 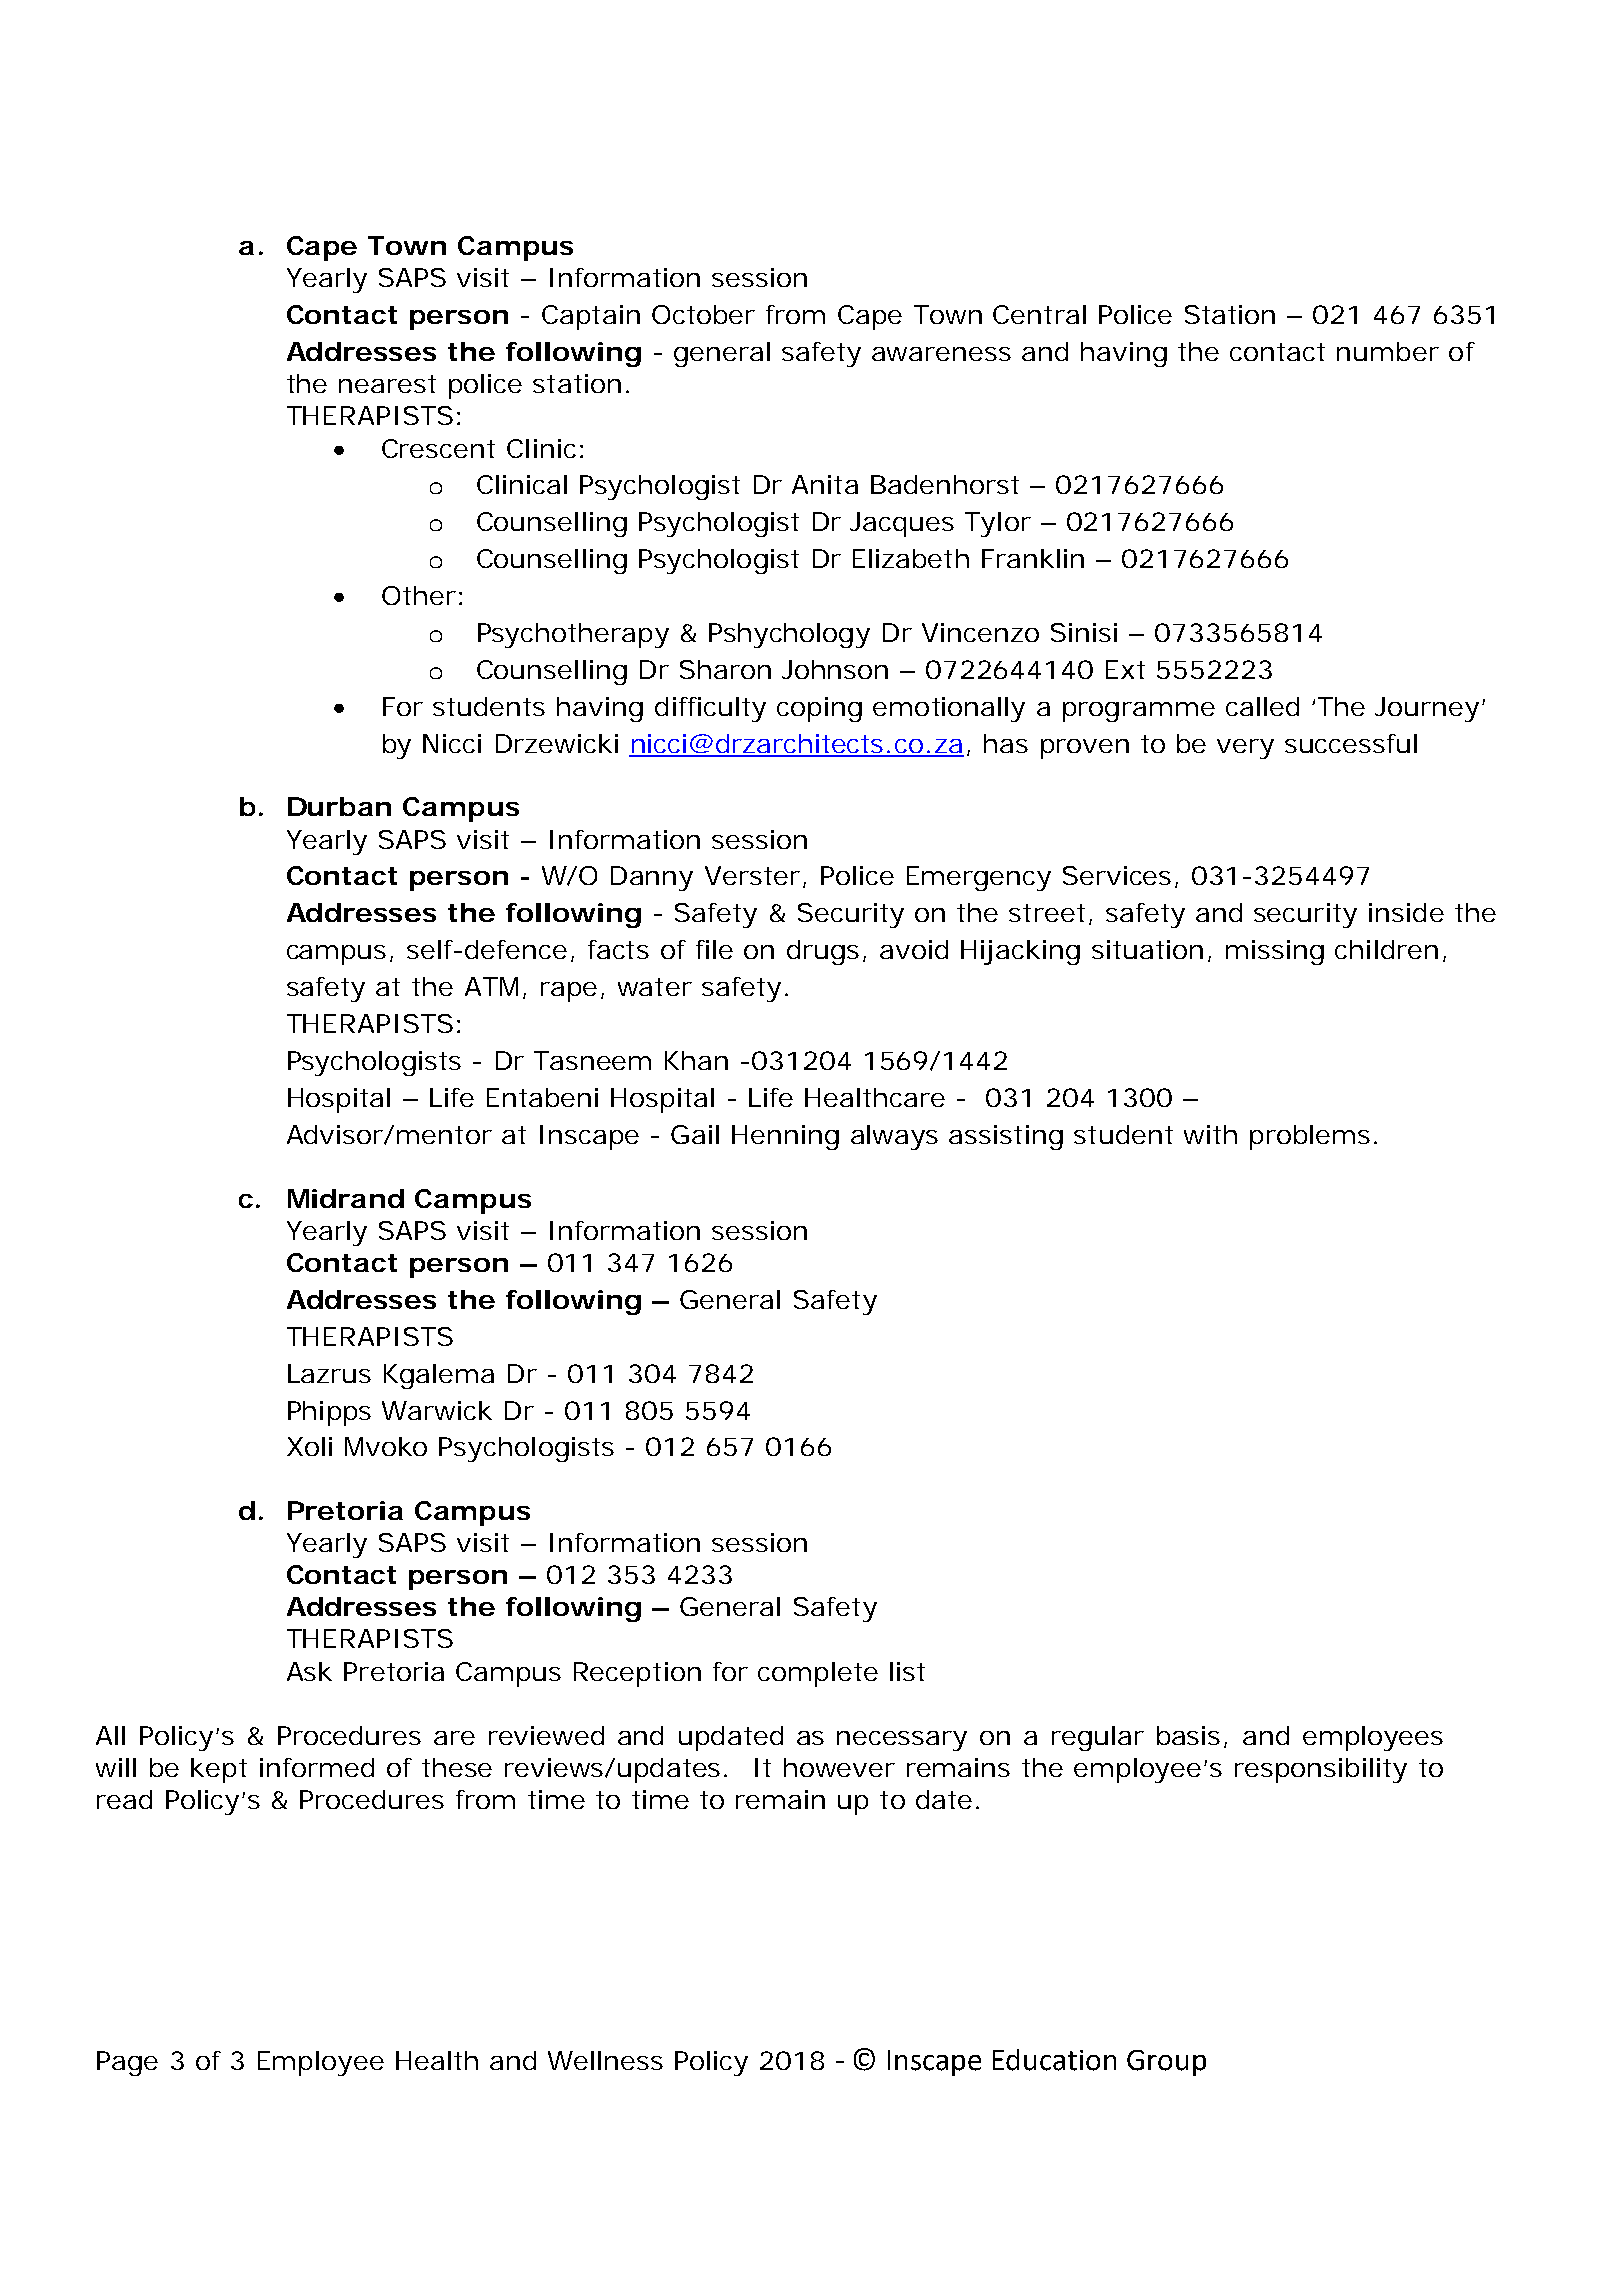 I want to click on October, so click(x=703, y=314).
